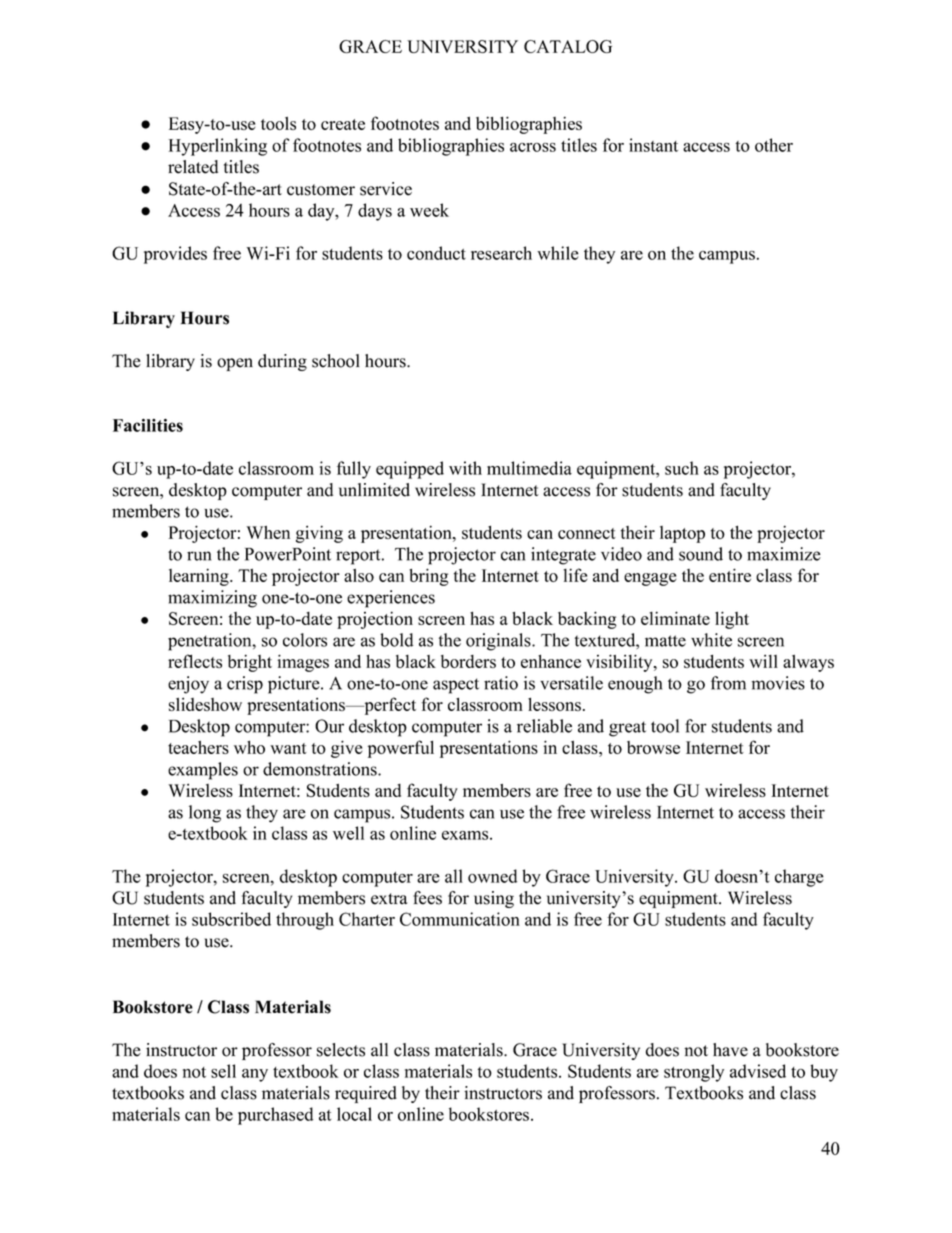 The height and width of the image is (1233, 952). Describe the element at coordinates (492, 876) in the image. I see `owned` at that location.
